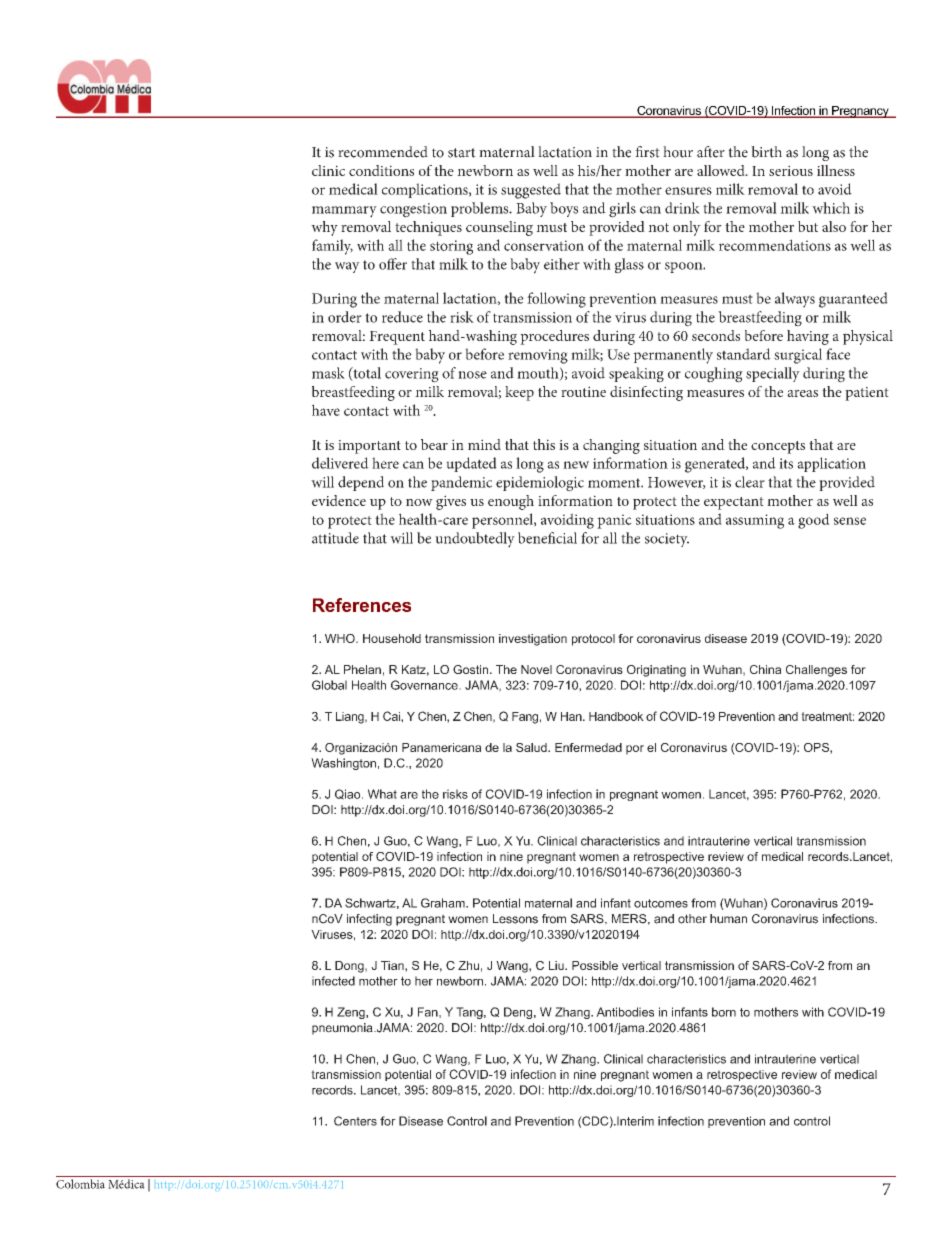 The height and width of the screenshot is (1233, 952). What do you see at coordinates (80, 1184) in the screenshot?
I see `Colombia` at bounding box center [80, 1184].
